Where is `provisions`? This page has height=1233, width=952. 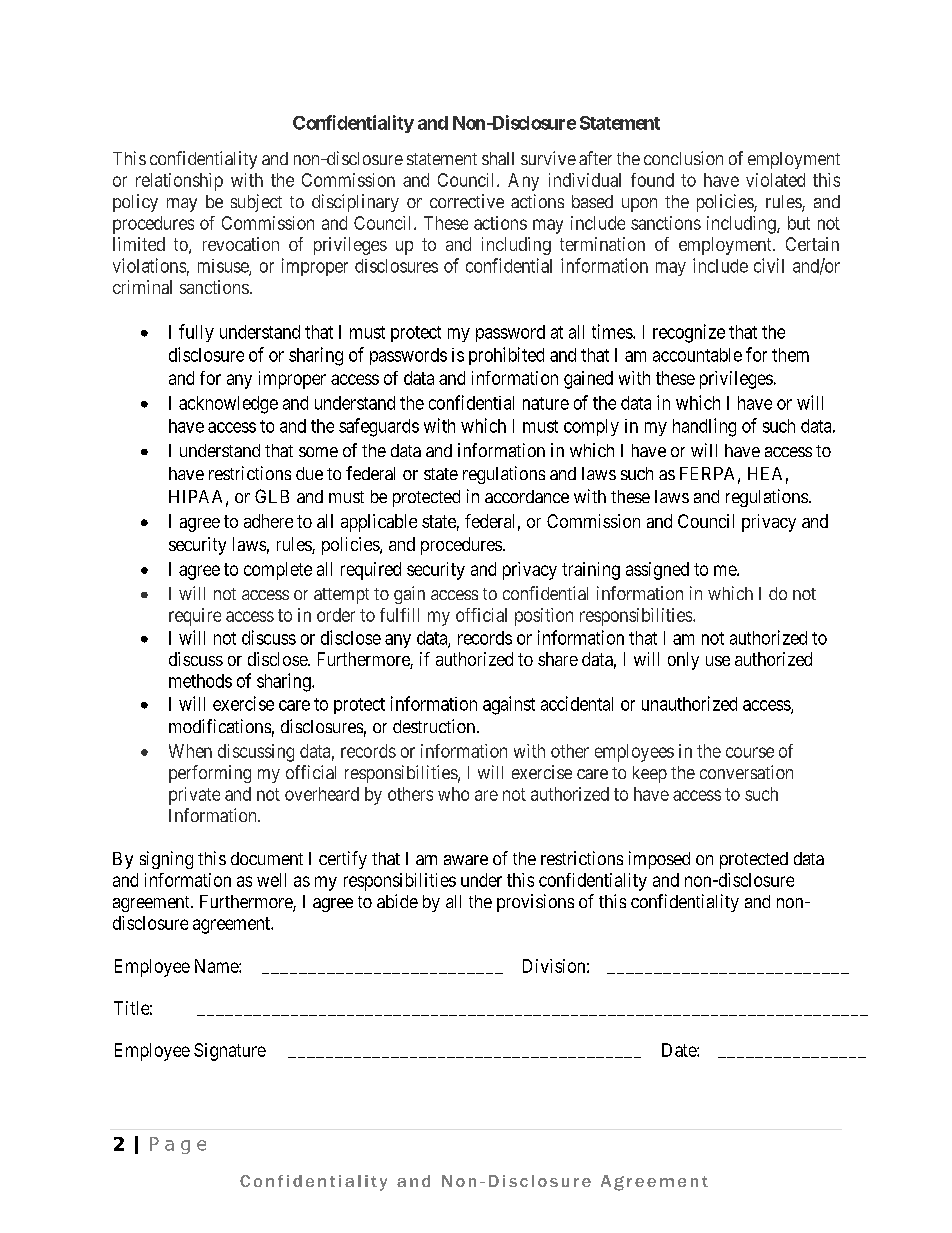
provisions is located at coordinates (535, 903).
